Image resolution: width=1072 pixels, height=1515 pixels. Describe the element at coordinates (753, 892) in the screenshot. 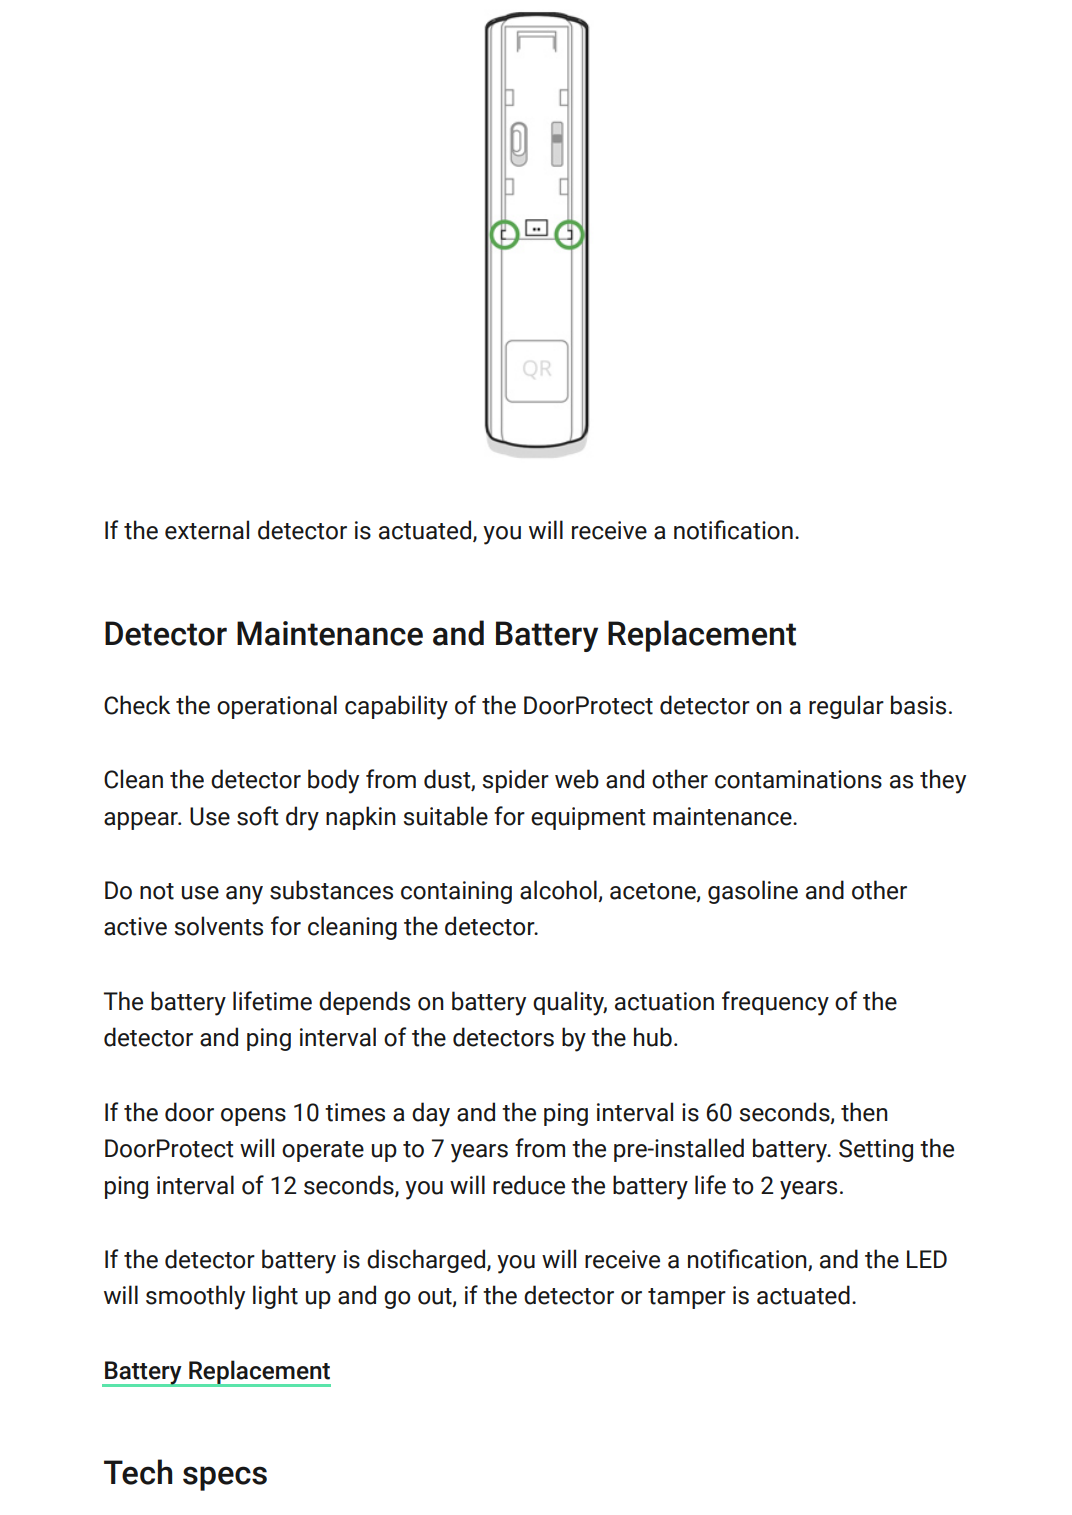

I see `gasoline` at that location.
